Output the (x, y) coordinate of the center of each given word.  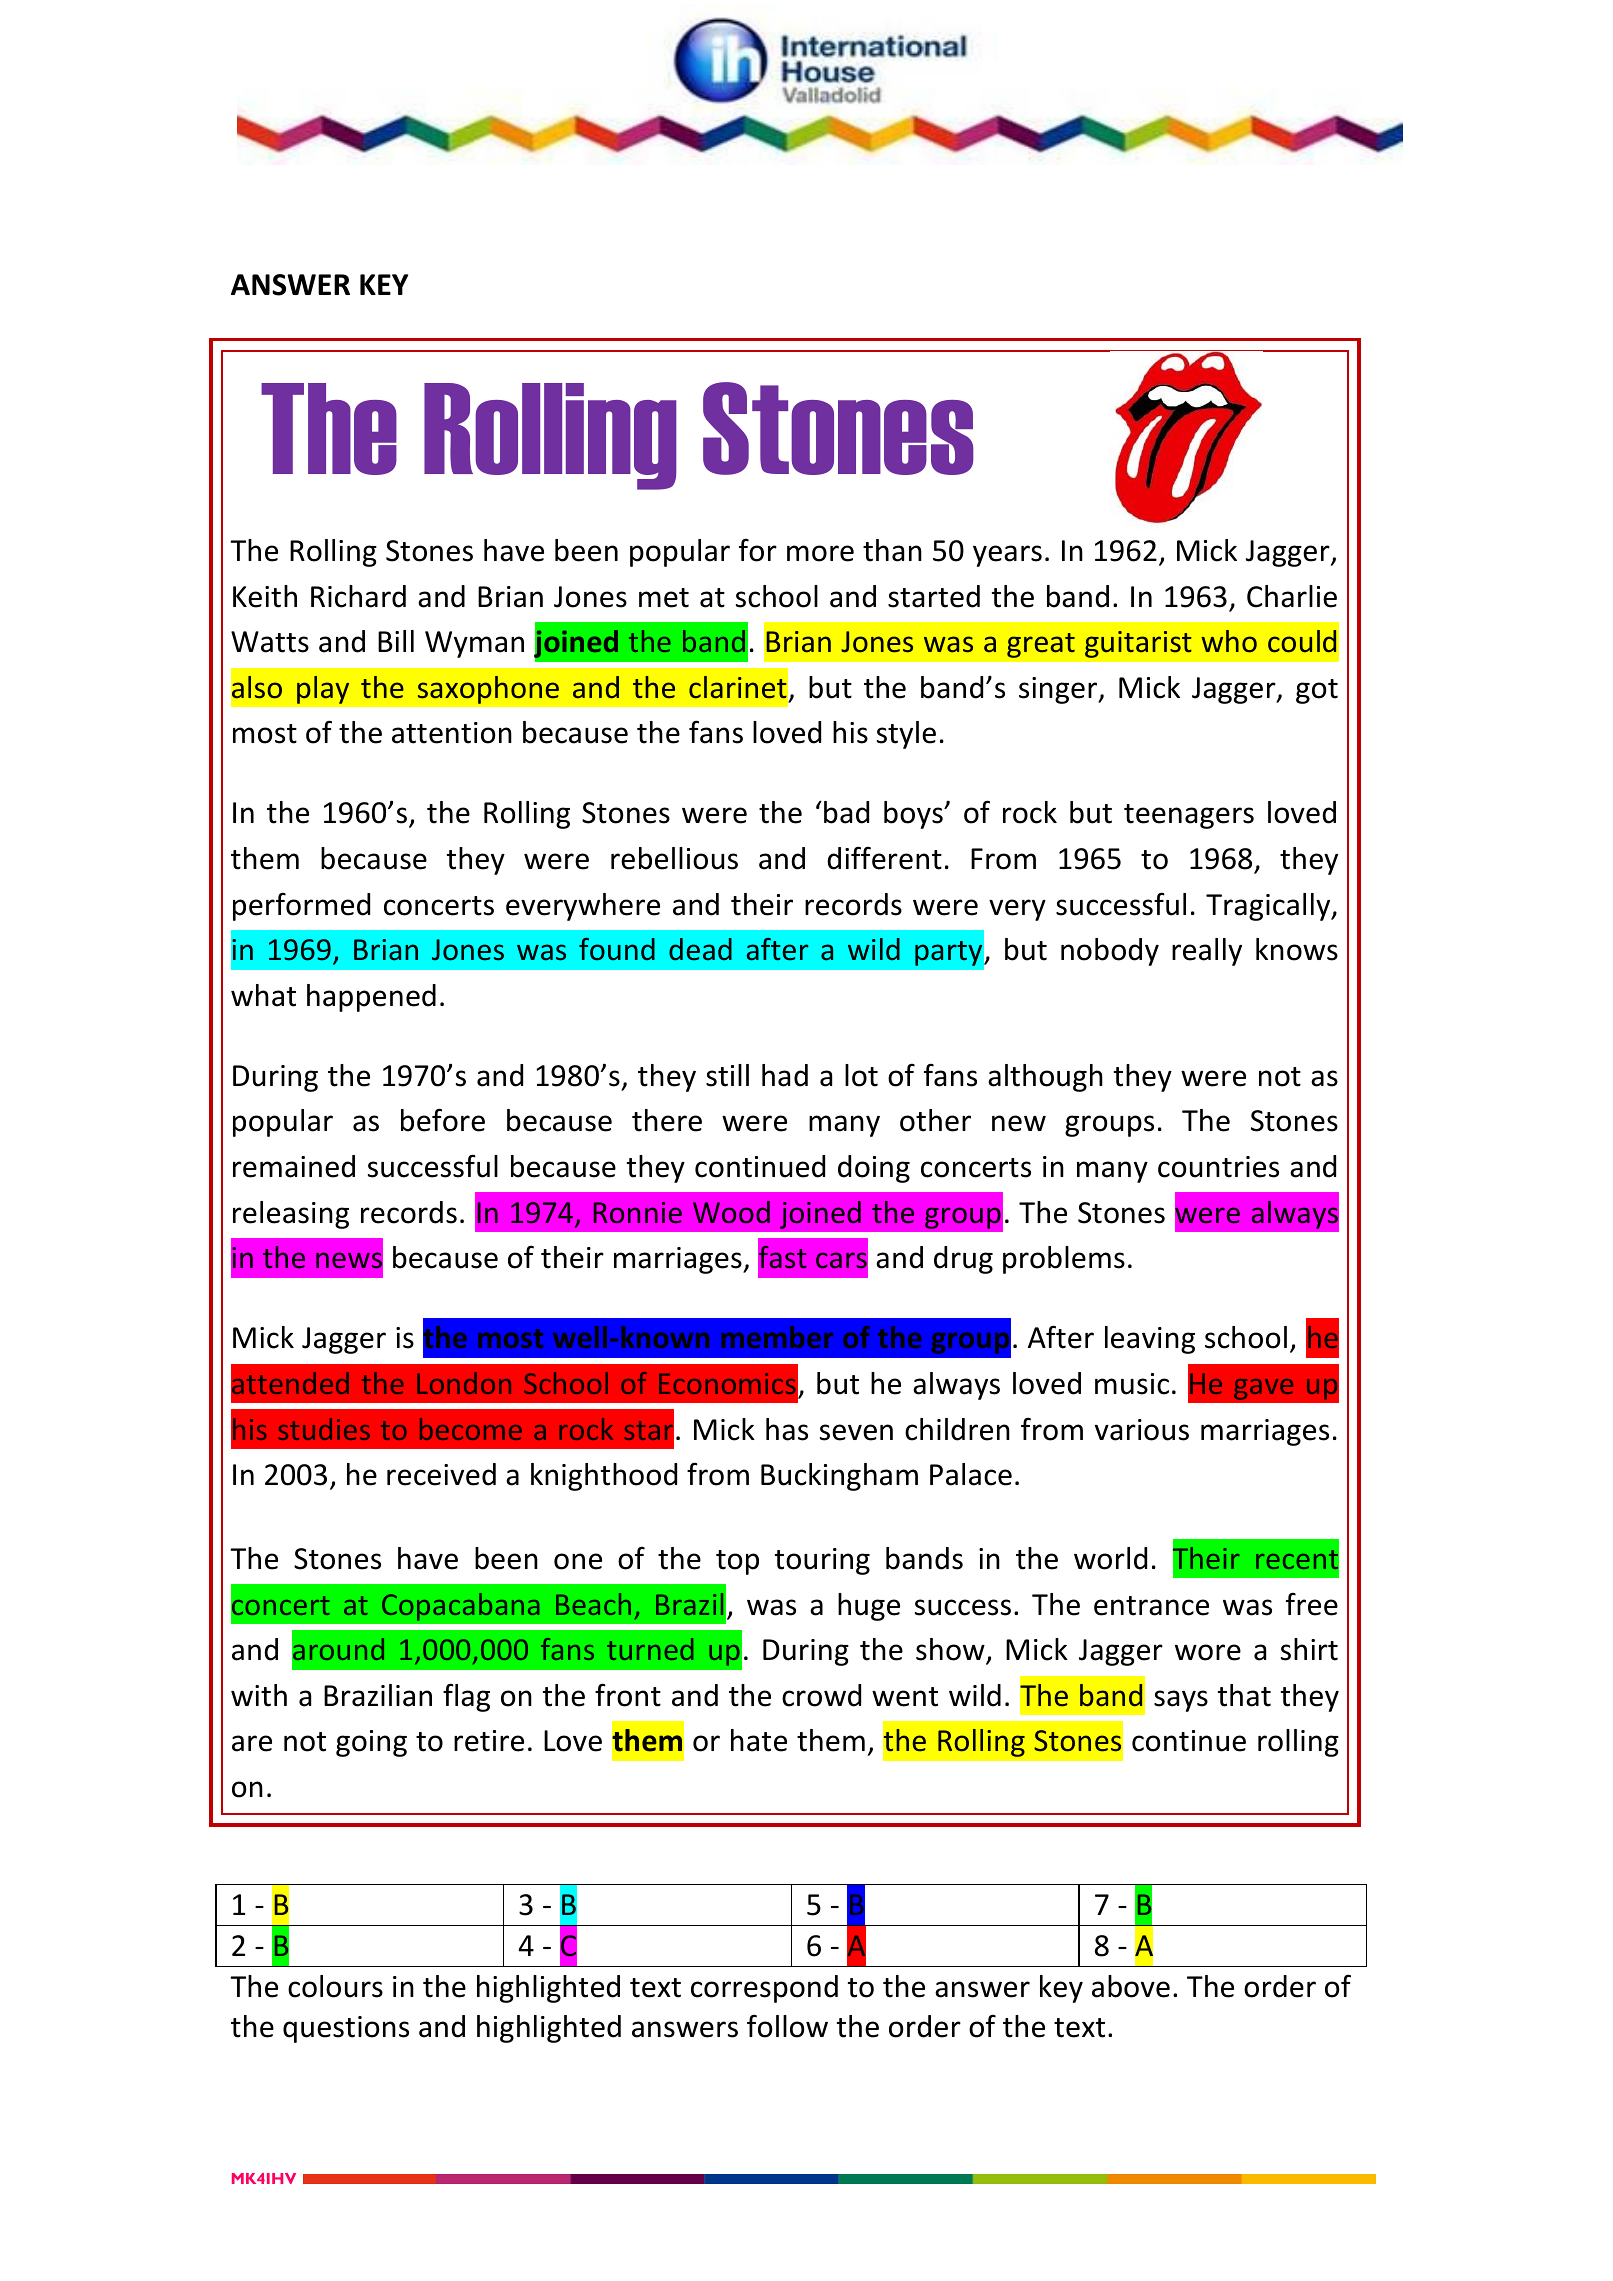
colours (335, 1986)
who (1229, 641)
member (777, 1337)
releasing (291, 1215)
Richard (358, 596)
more (820, 553)
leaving (1150, 1340)
